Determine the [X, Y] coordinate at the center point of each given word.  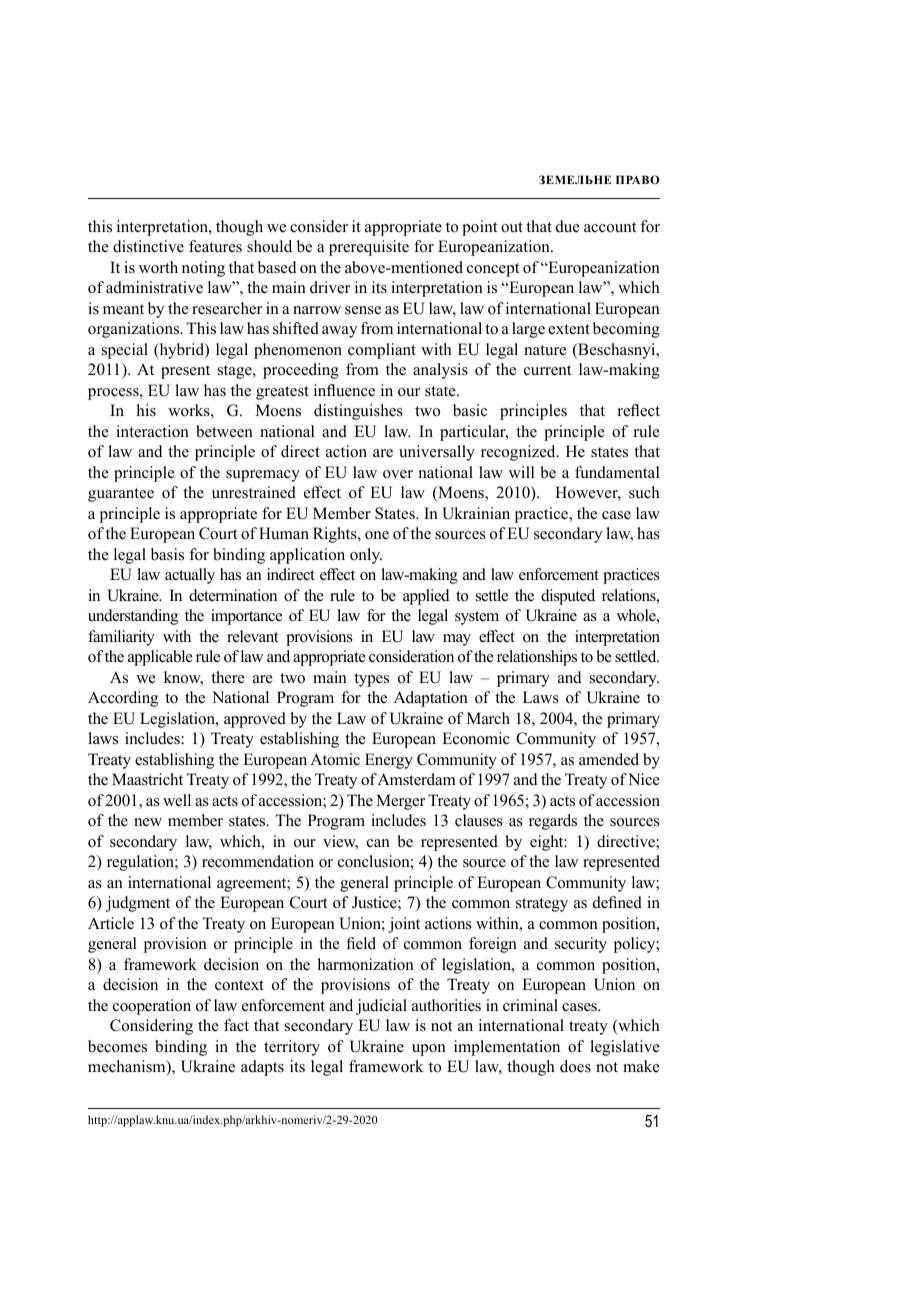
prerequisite [369, 248]
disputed [568, 597]
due [568, 226]
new [148, 822]
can [378, 843]
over [398, 474]
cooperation [152, 1007]
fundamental [617, 472]
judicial [381, 1007]
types [371, 680]
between [224, 431]
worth [158, 267]
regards [553, 822]
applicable [160, 658]
